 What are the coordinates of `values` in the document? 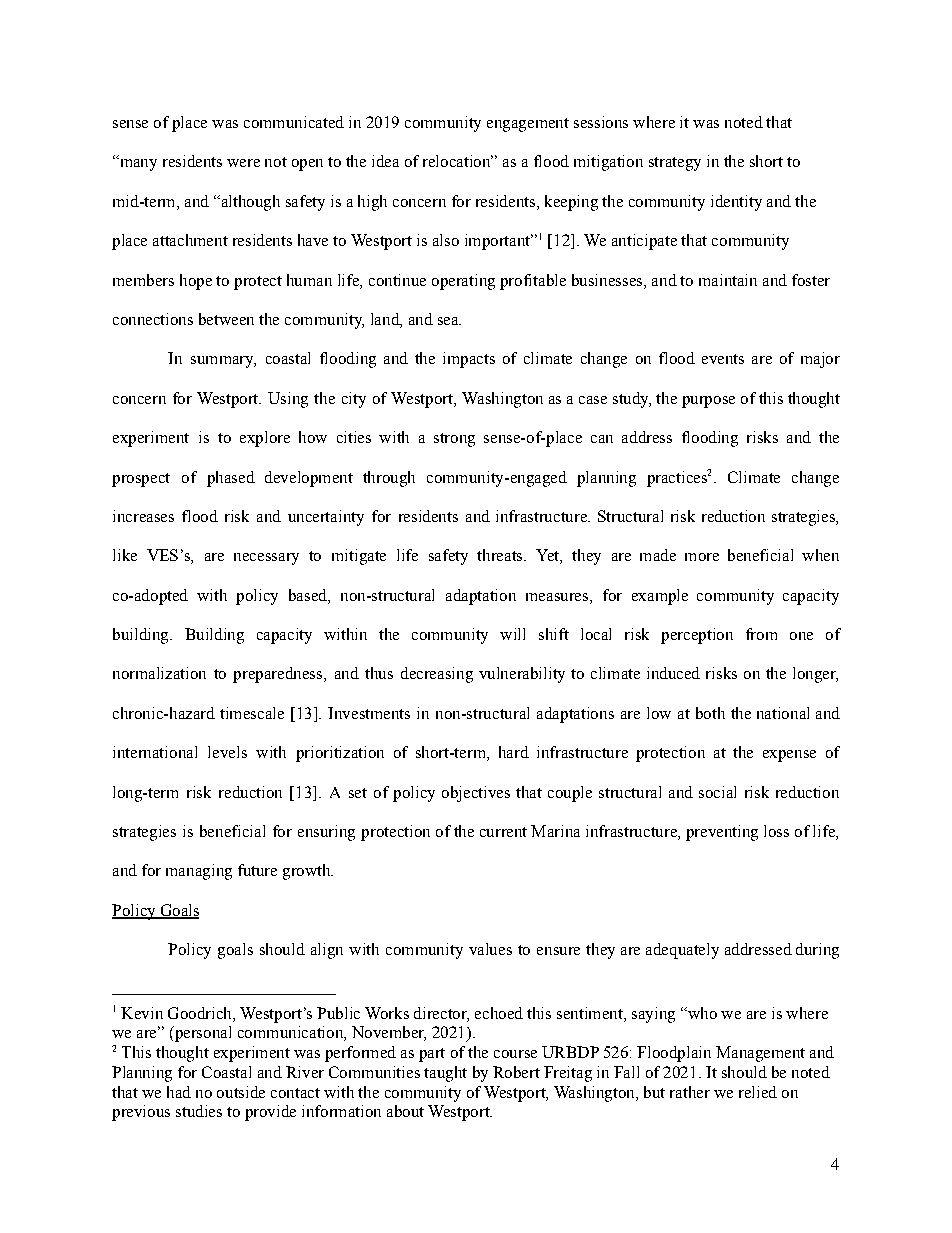 It's located at (490, 949).
